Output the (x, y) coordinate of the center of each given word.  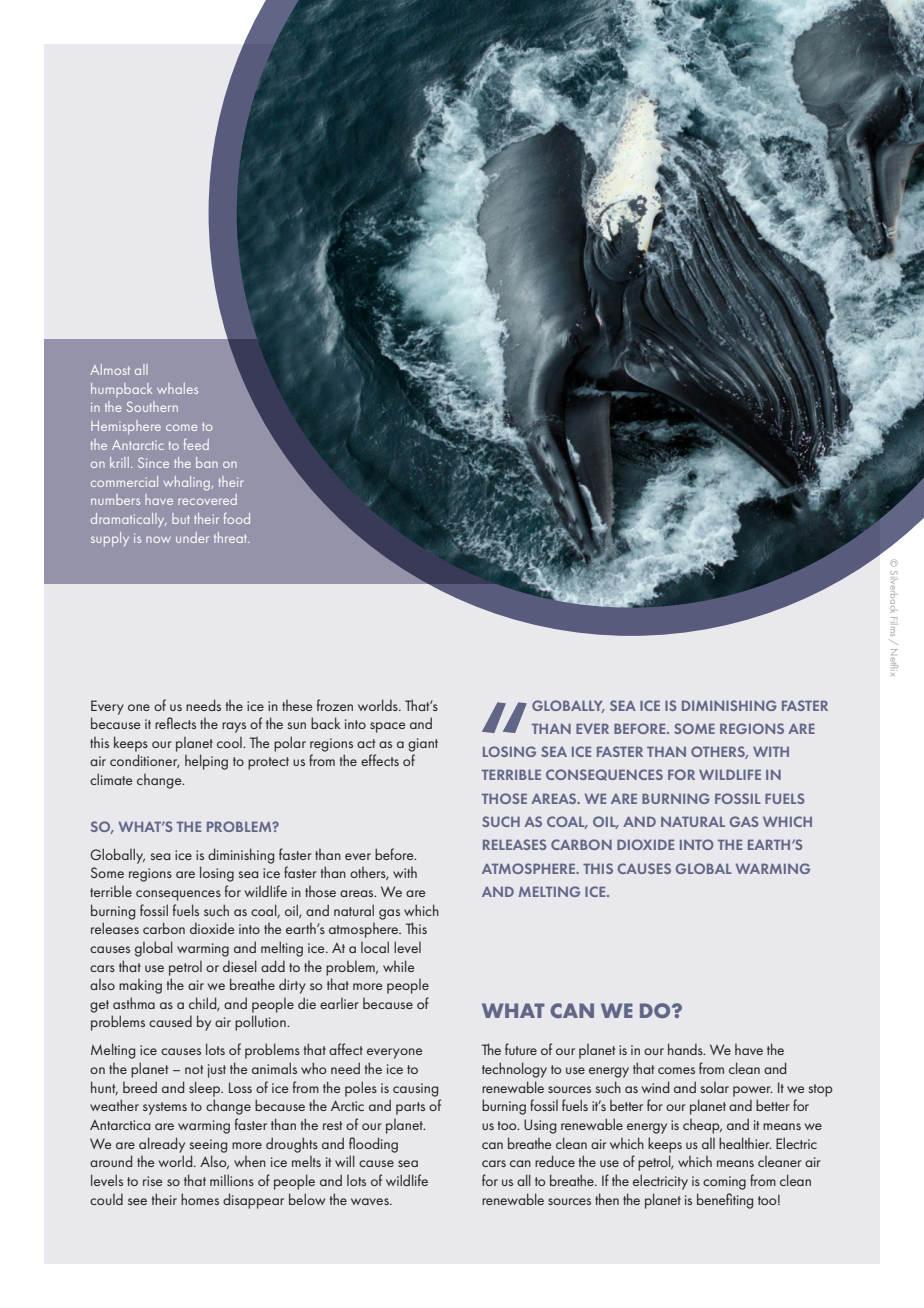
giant (423, 745)
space (387, 727)
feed (196, 444)
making (140, 986)
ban (207, 462)
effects (380, 760)
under (192, 537)
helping (206, 762)
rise (152, 1181)
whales (177, 388)
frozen (335, 705)
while (398, 966)
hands (686, 1049)
